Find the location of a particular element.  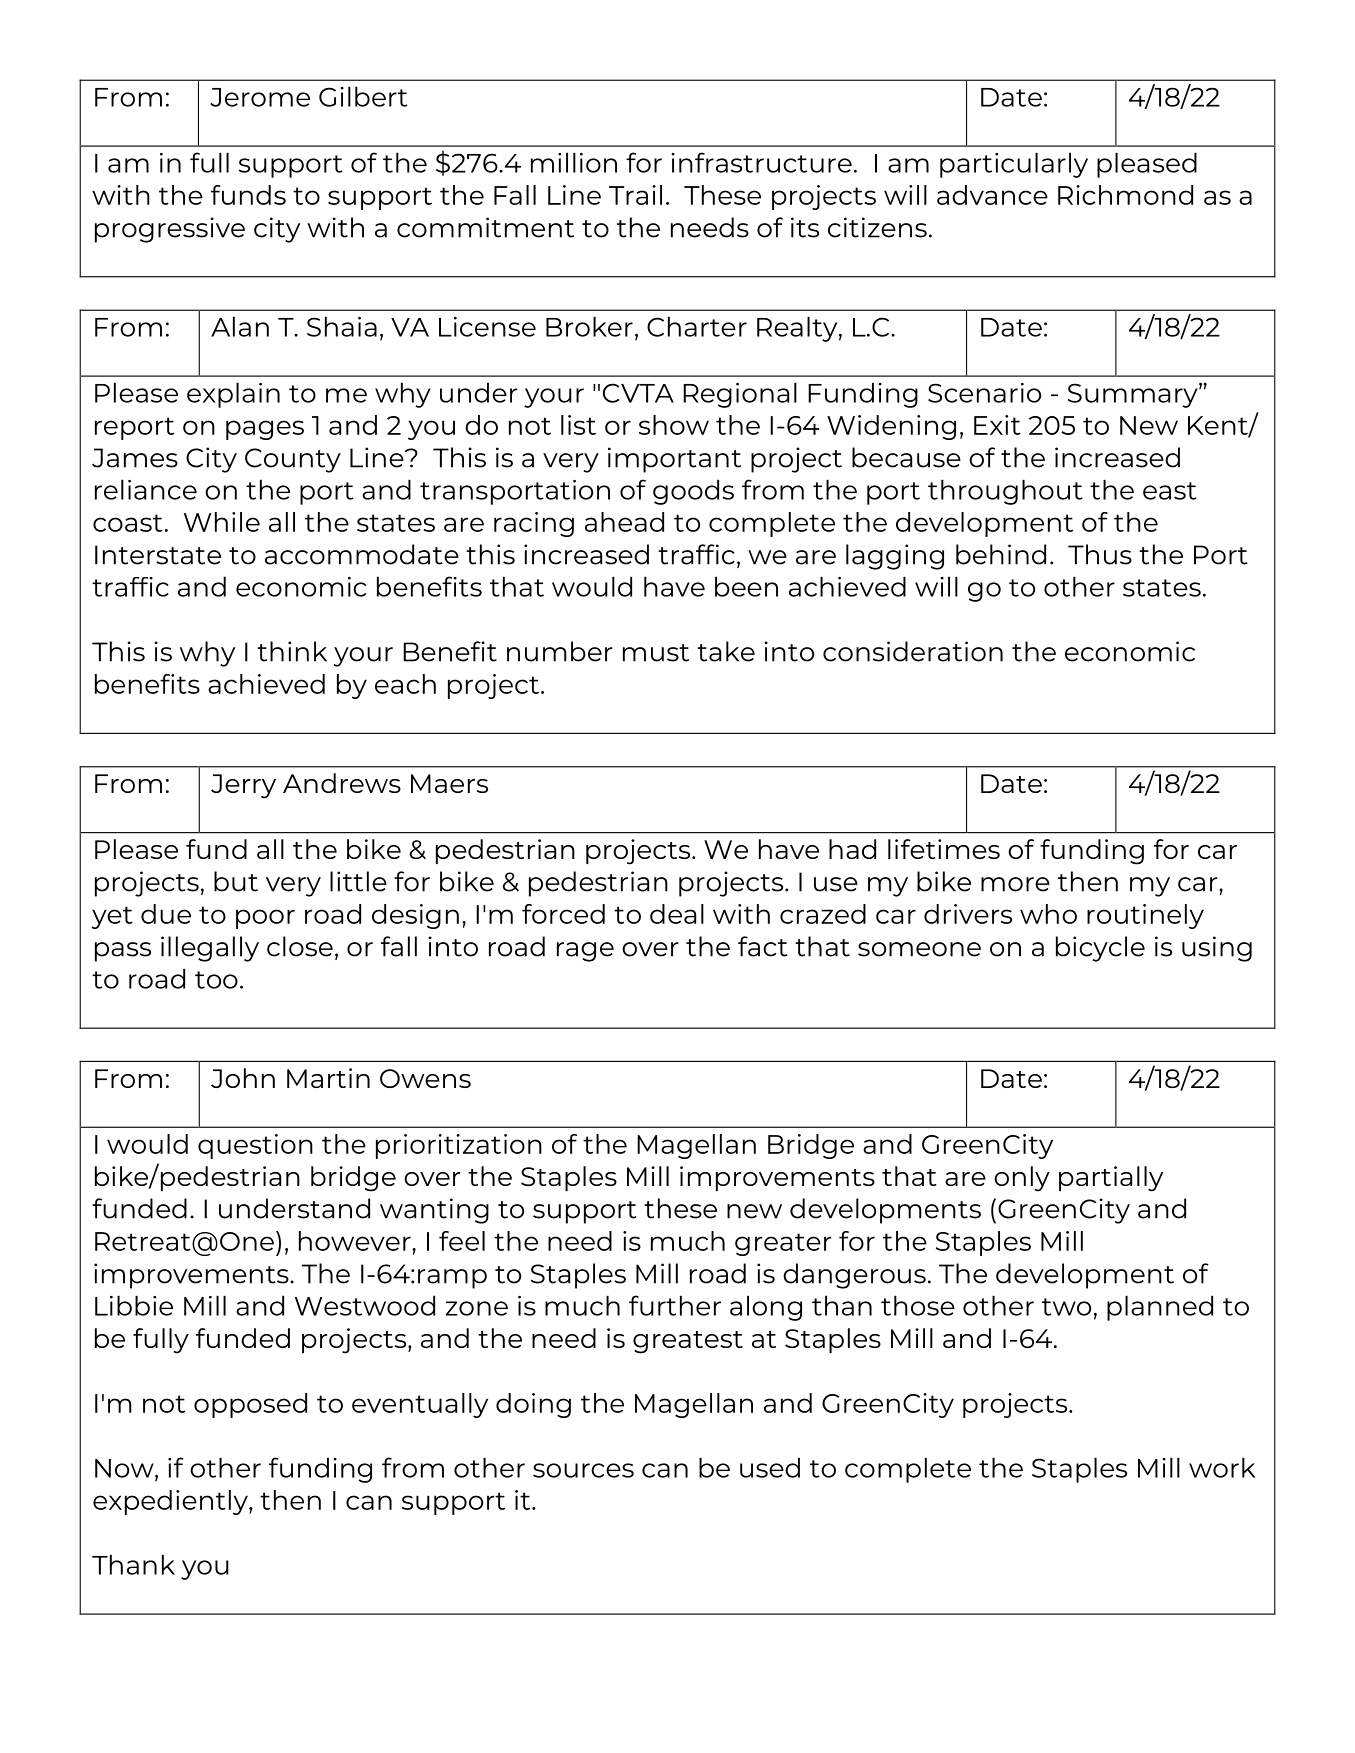

particularly is located at coordinates (1014, 165).
